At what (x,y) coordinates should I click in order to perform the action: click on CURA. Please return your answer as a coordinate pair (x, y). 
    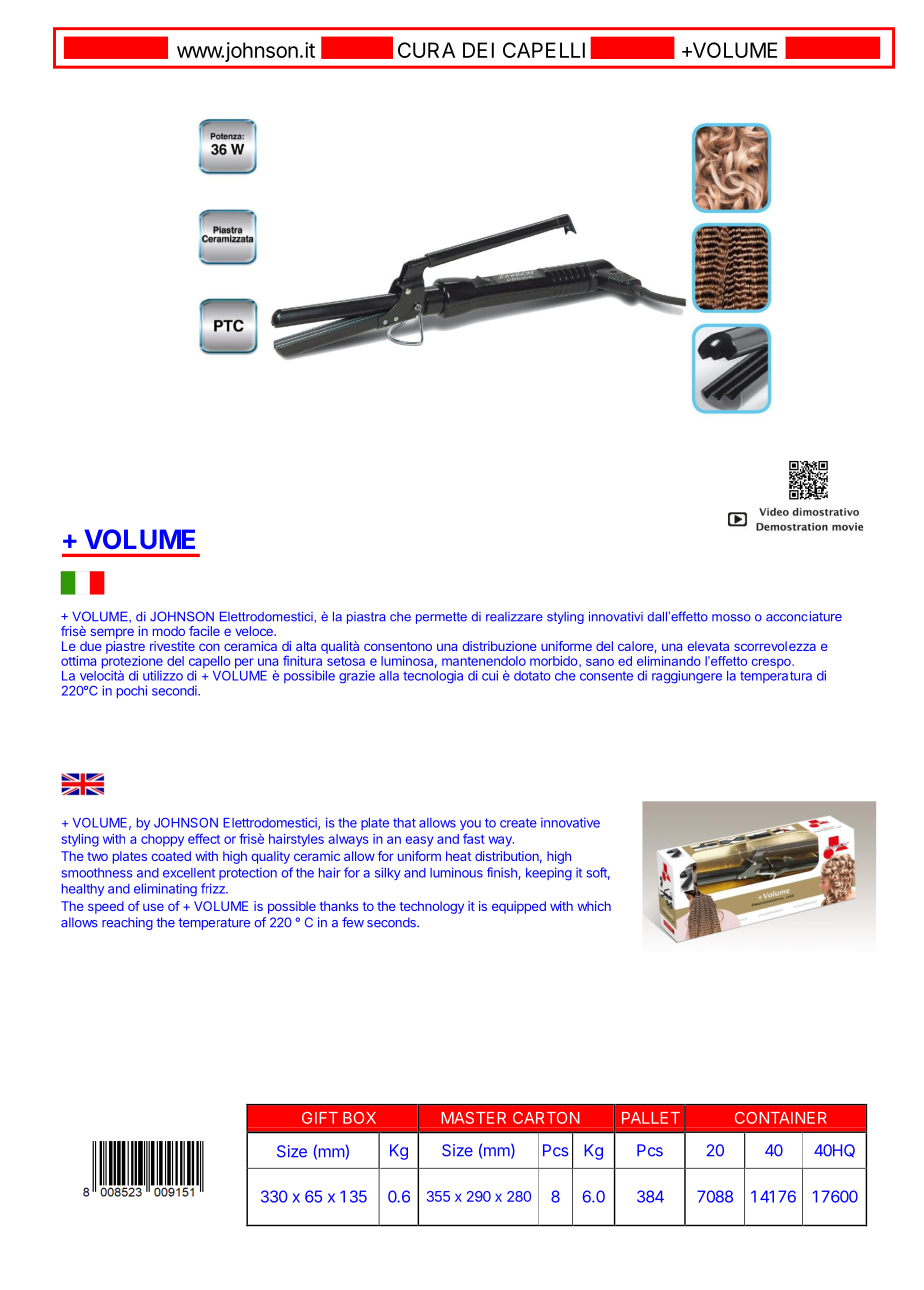
    Looking at the image, I should click on (426, 50).
